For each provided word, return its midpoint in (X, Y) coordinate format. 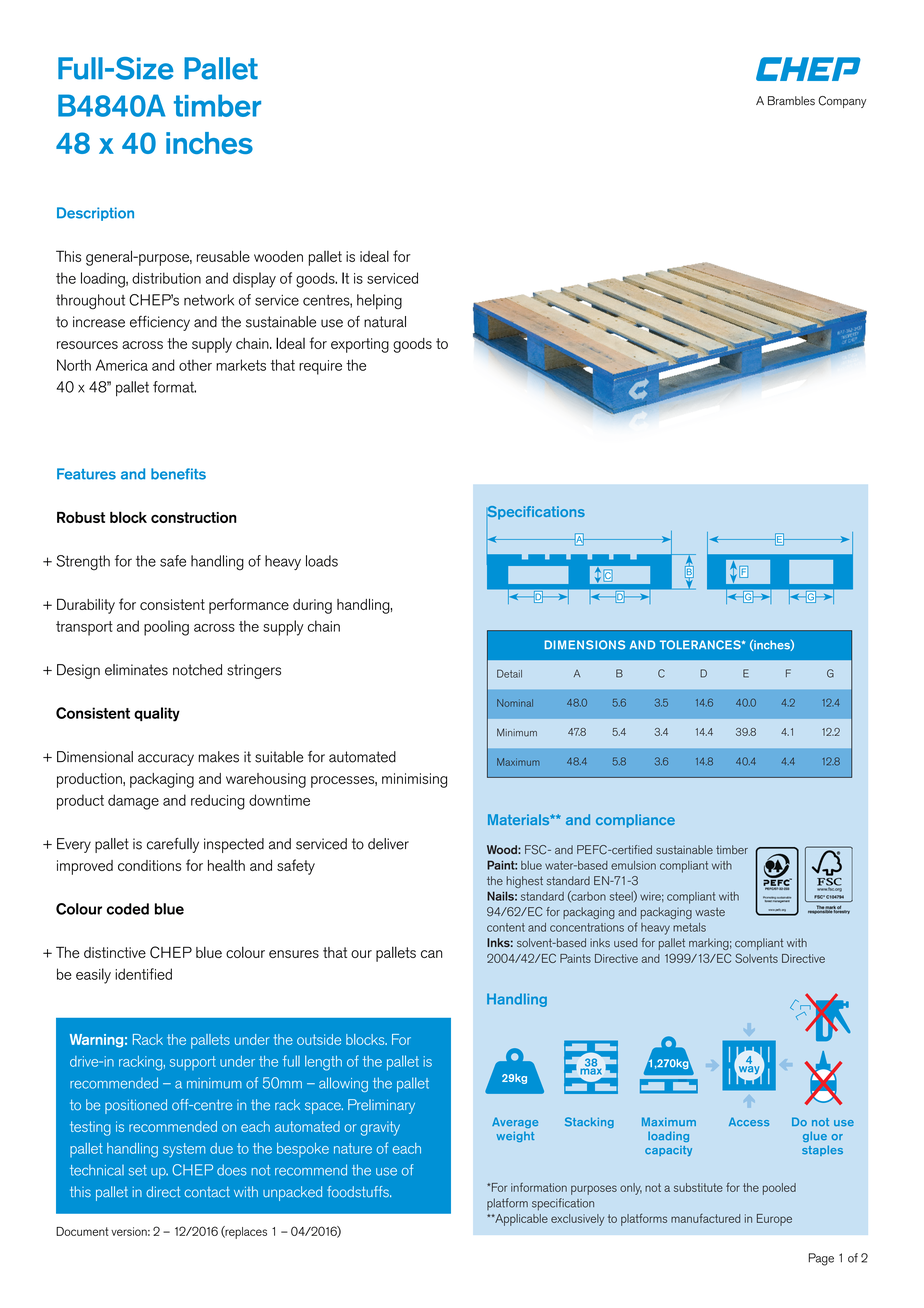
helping (379, 301)
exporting (360, 345)
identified (143, 974)
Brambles (791, 101)
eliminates (136, 670)
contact (207, 1192)
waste (710, 912)
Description (95, 214)
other (195, 365)
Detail (509, 673)
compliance (635, 821)
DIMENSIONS (585, 645)
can (431, 954)
